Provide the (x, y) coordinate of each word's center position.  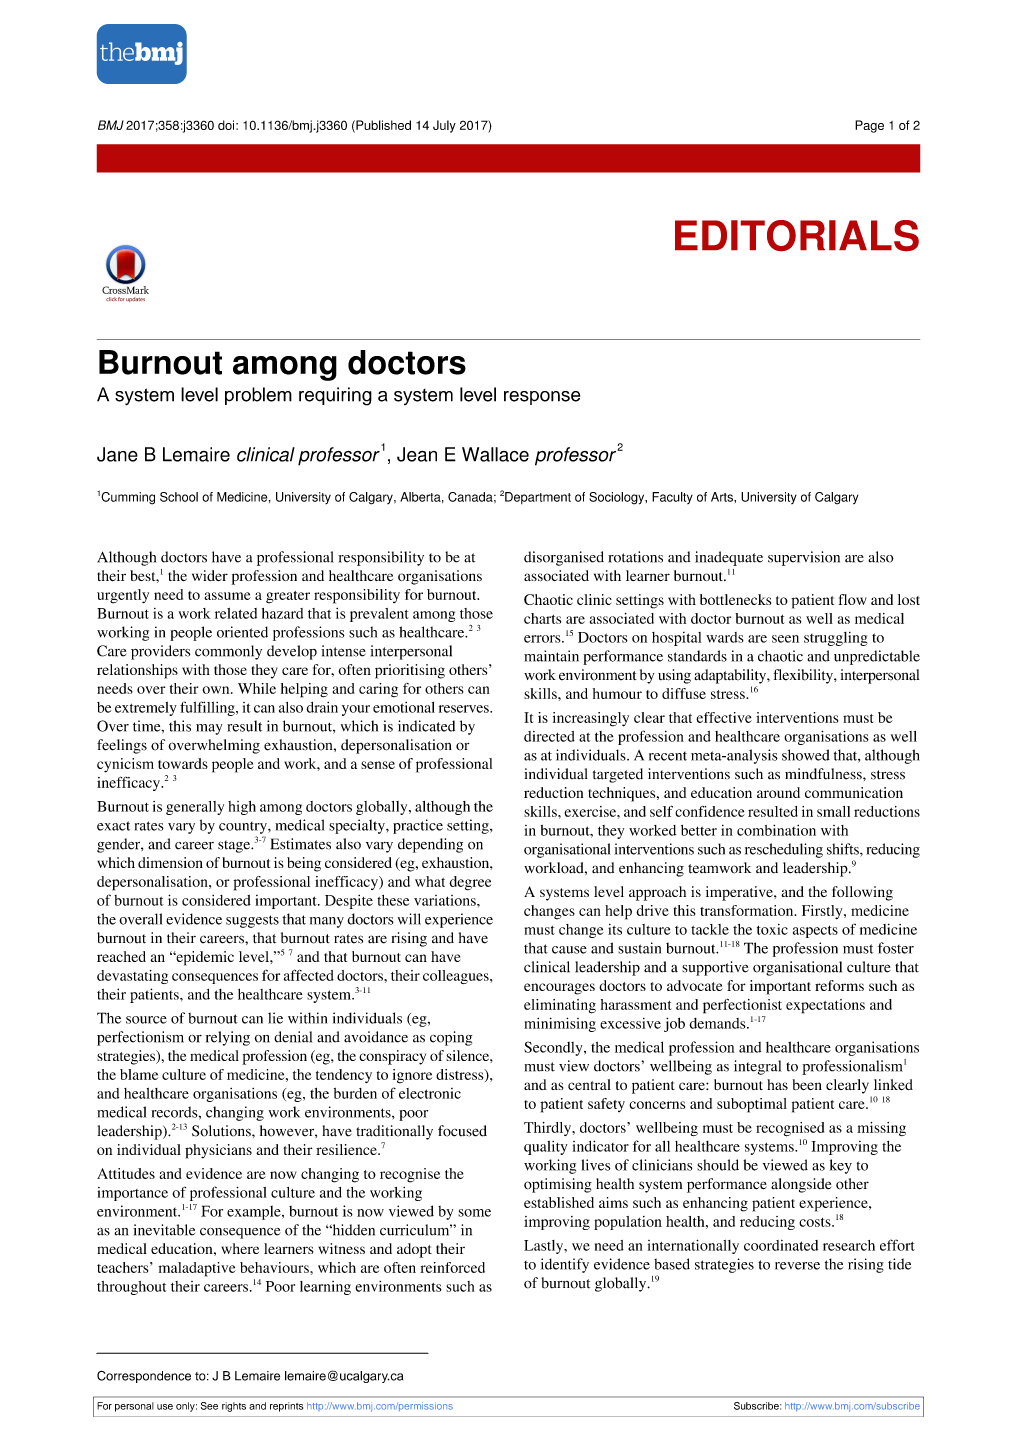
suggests (252, 921)
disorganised (564, 558)
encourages (559, 989)
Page (869, 126)
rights (234, 1407)
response (542, 398)
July (444, 126)
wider (210, 575)
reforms (839, 985)
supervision (804, 558)
